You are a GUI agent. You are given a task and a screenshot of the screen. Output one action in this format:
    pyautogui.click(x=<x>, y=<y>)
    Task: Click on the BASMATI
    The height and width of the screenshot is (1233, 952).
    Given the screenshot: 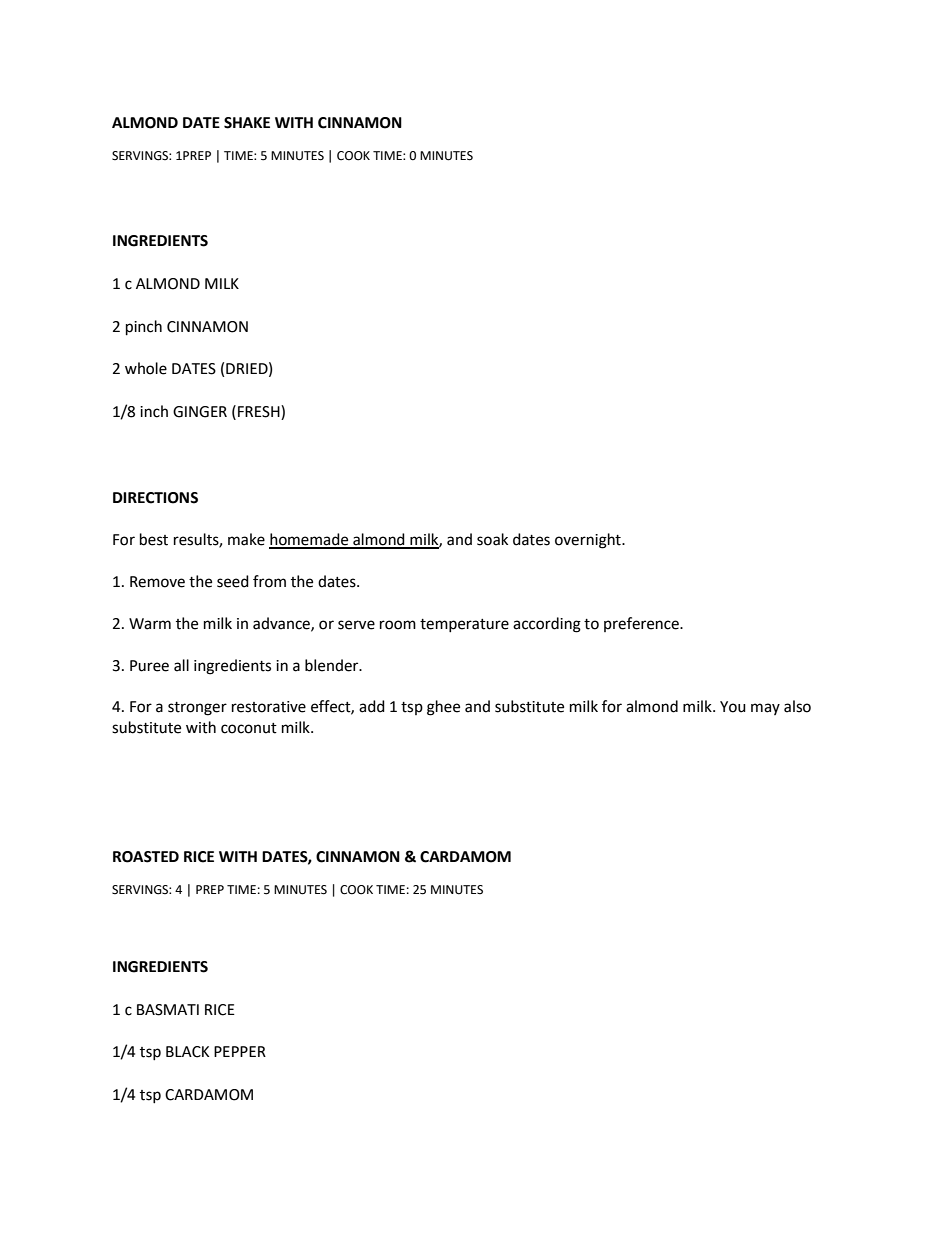 What is the action you would take?
    pyautogui.click(x=168, y=1010)
